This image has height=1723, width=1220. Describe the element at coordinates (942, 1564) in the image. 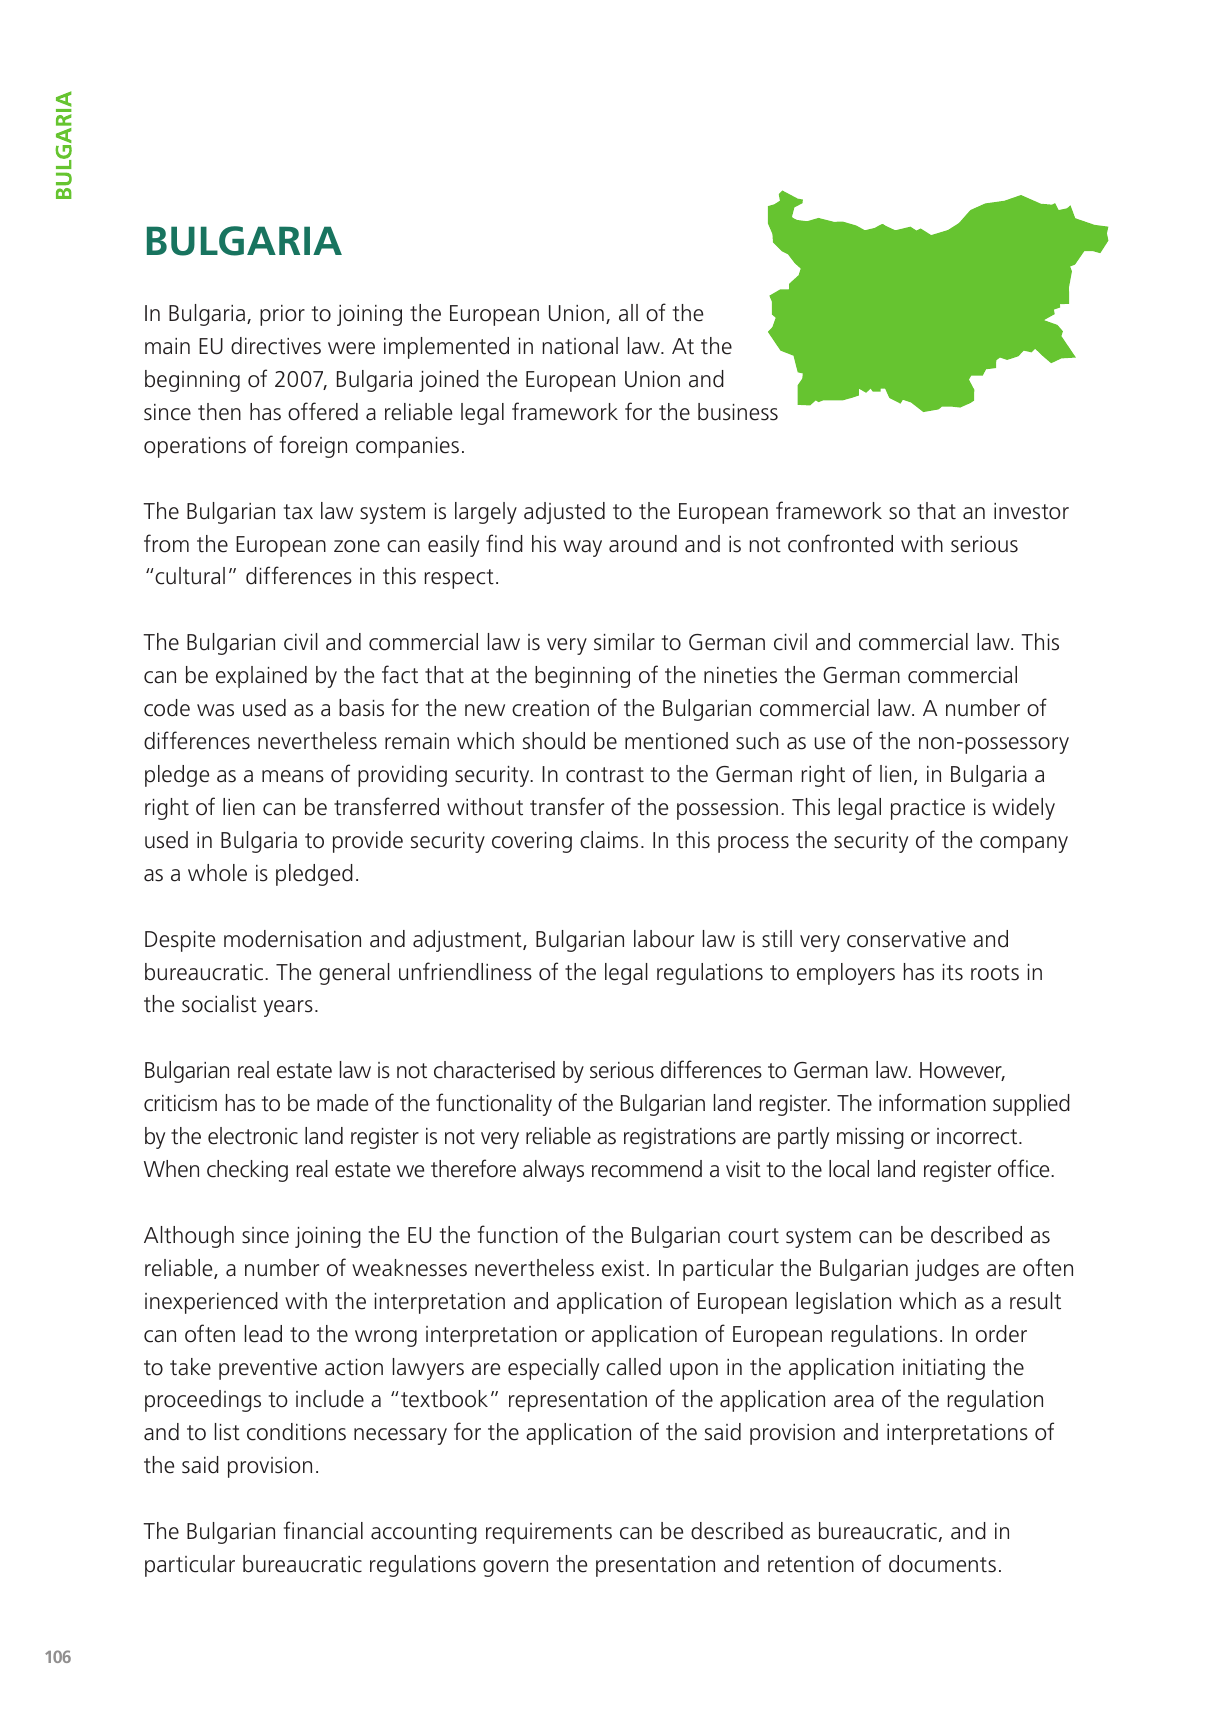

I see `documents` at that location.
